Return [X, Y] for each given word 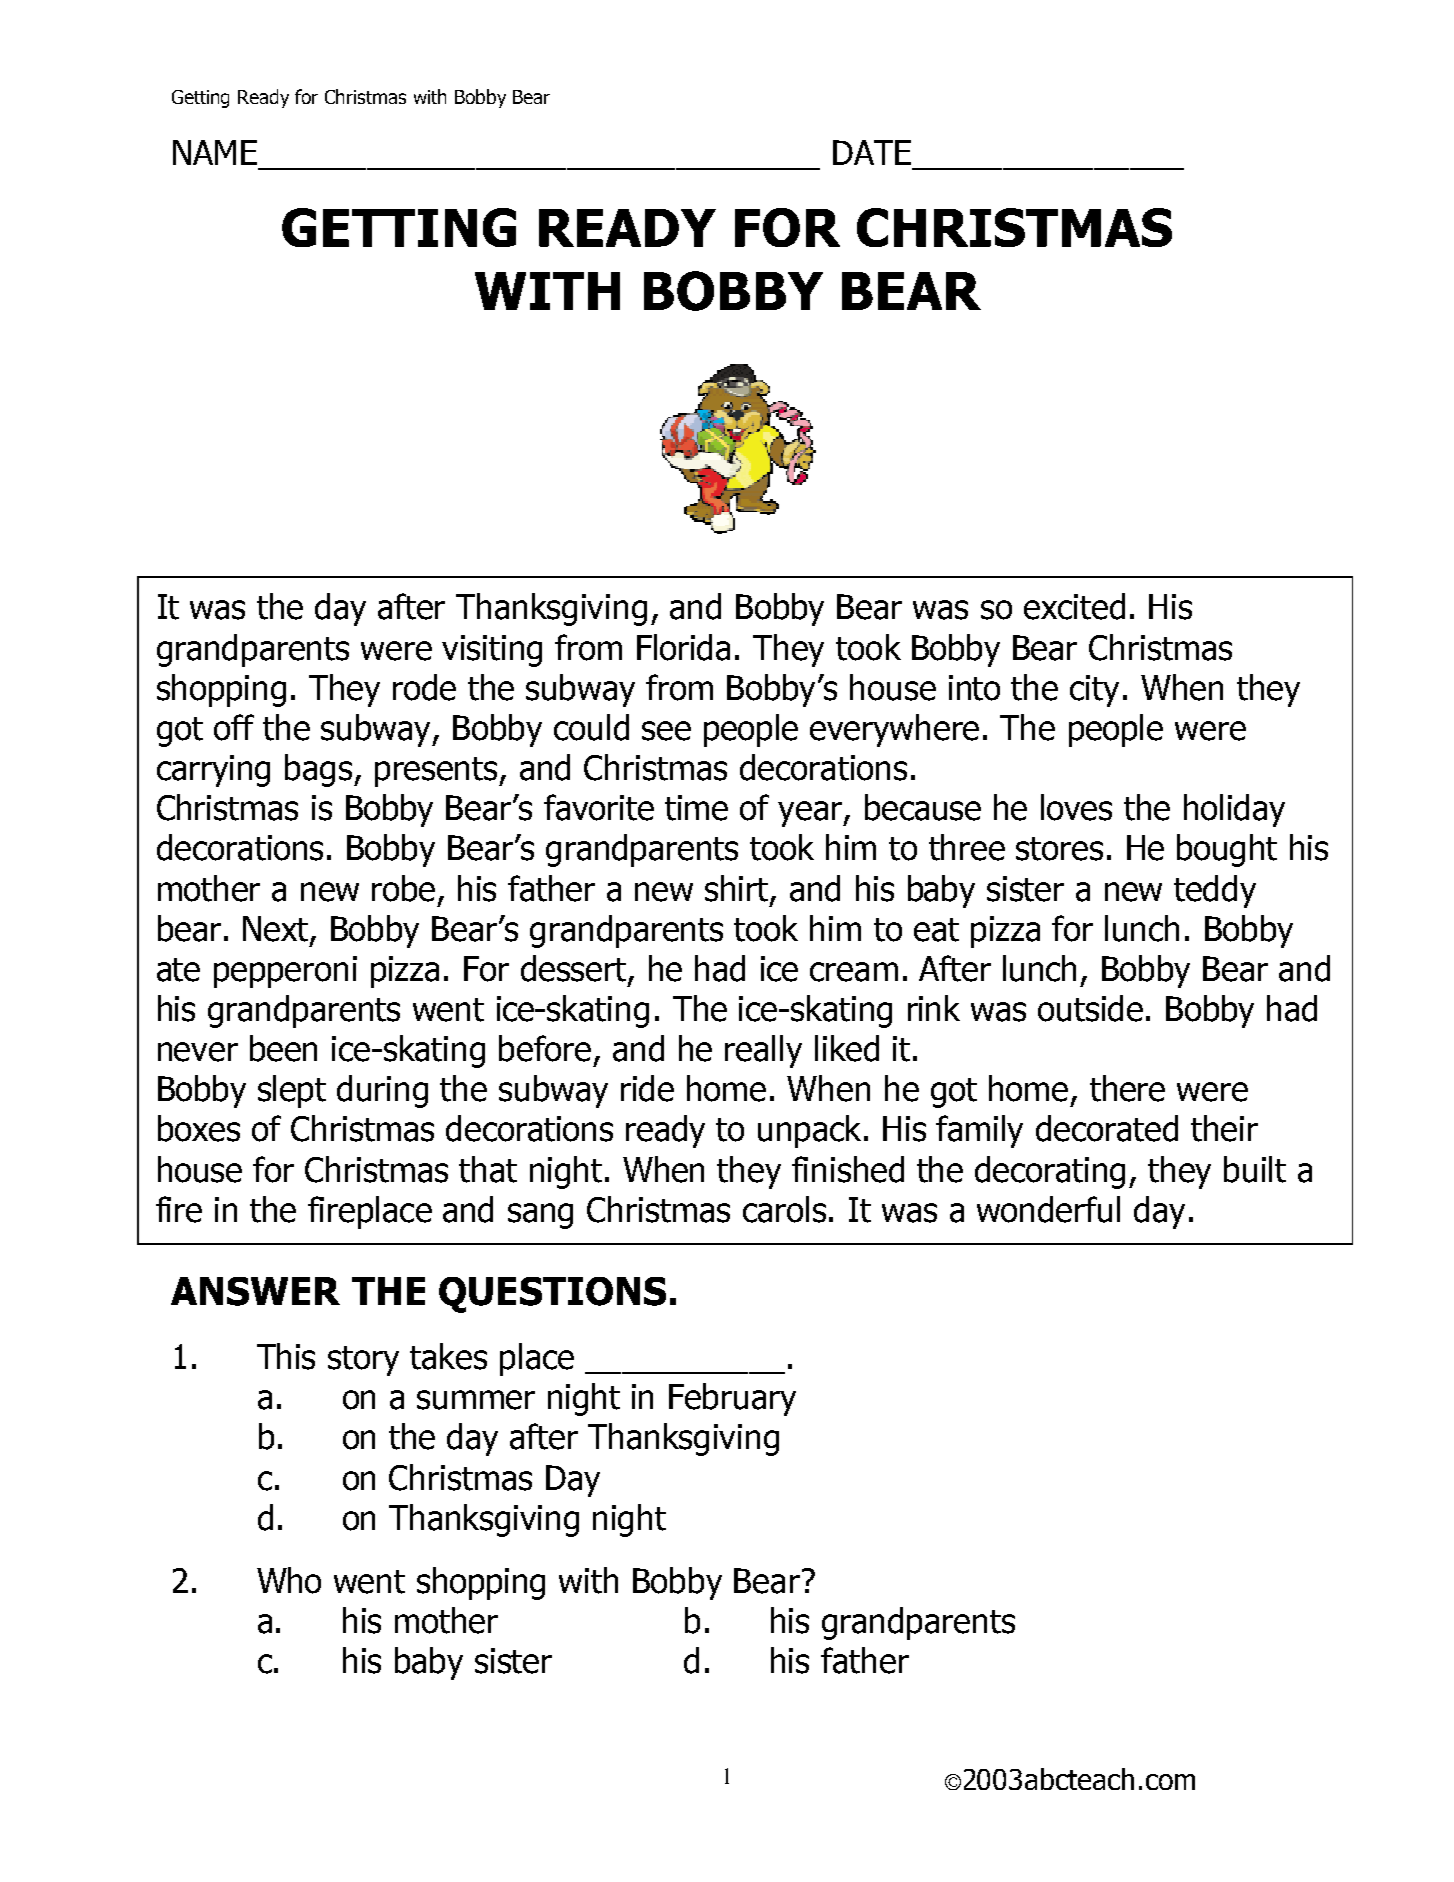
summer [476, 1400]
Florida [683, 647]
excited [1074, 606]
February [732, 1399]
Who [289, 1580]
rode [424, 687]
